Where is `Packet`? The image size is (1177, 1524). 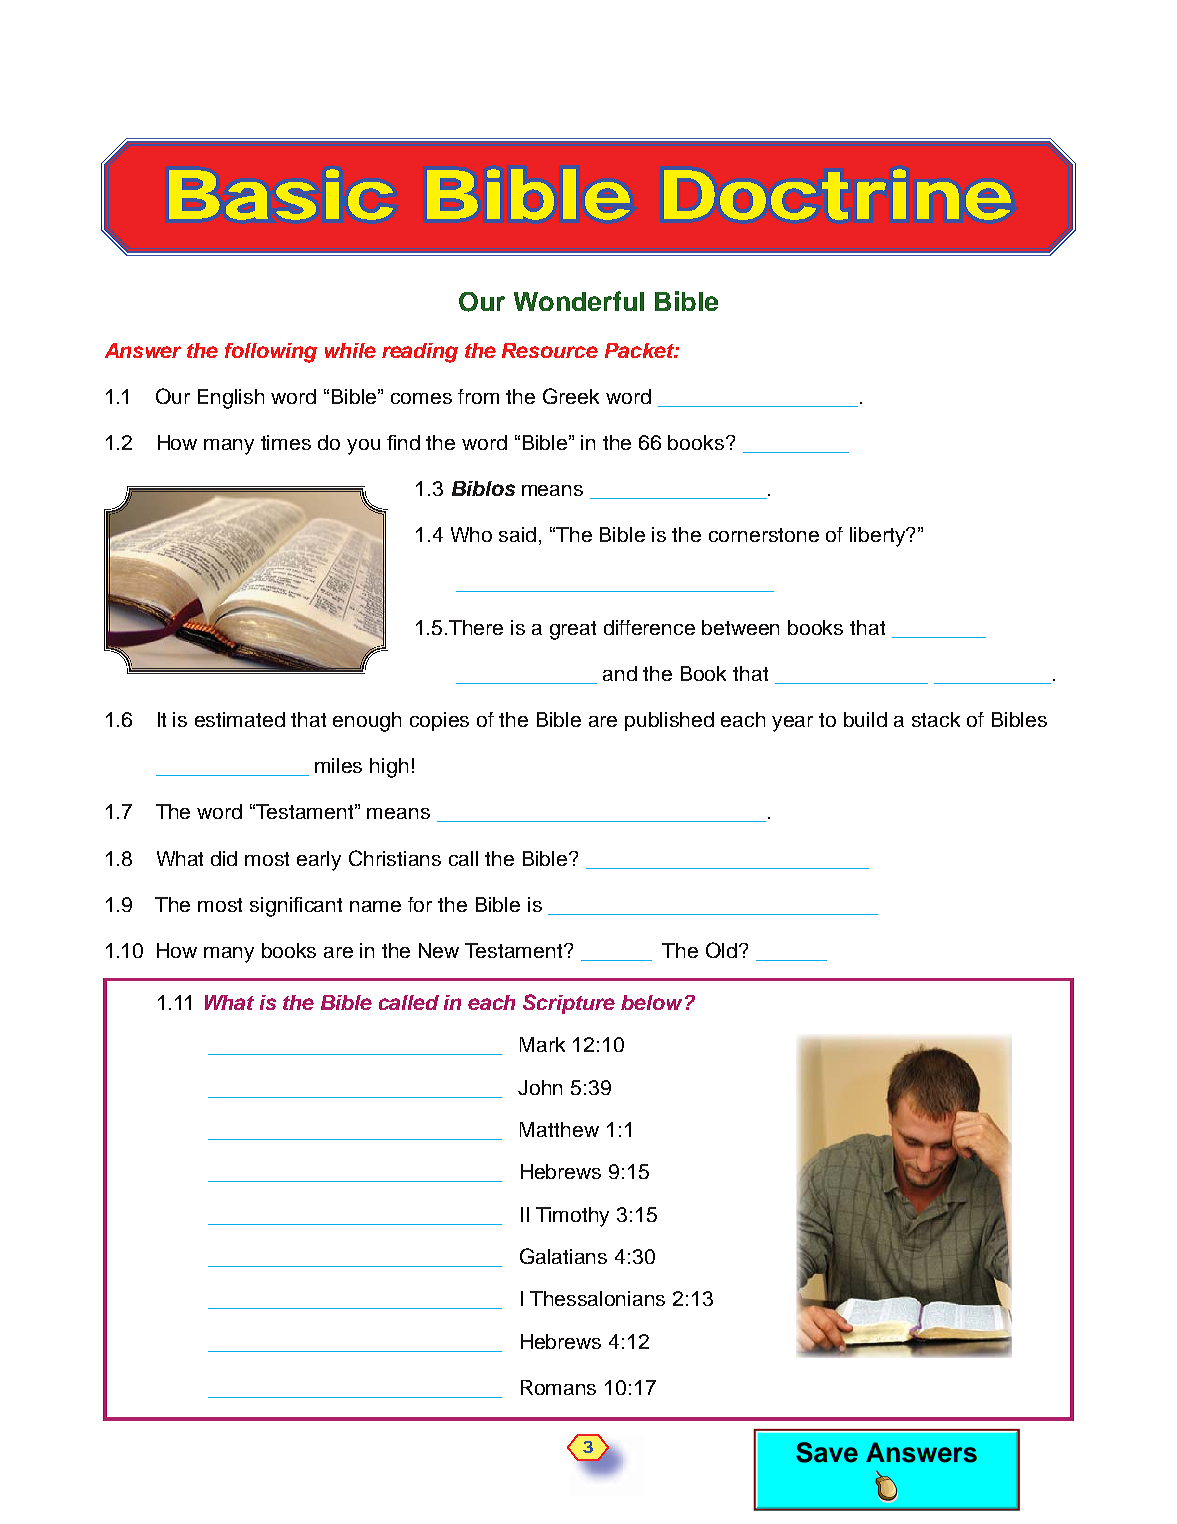
Packet is located at coordinates (640, 350).
